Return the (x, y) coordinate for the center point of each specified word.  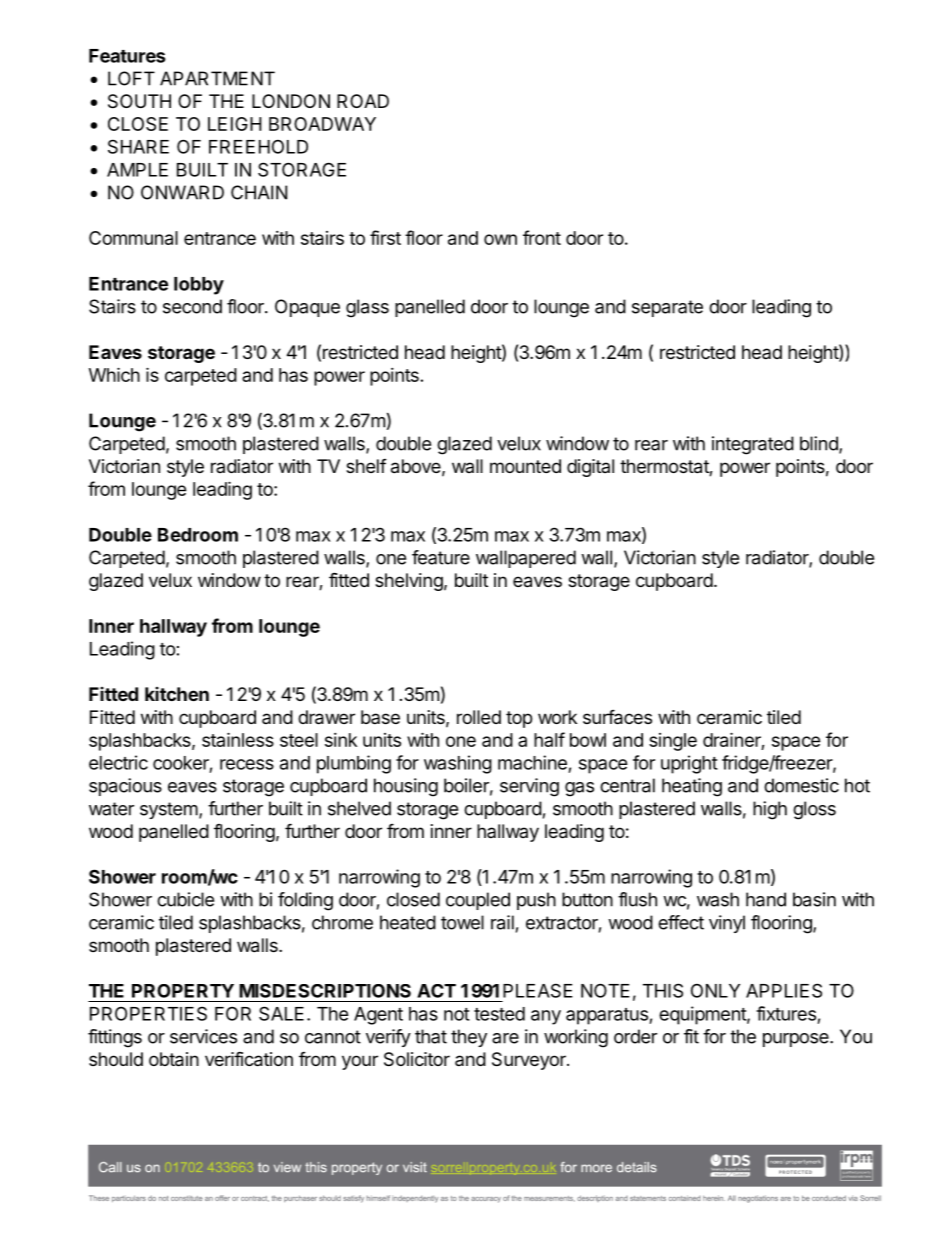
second (192, 306)
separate (667, 308)
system (169, 810)
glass (367, 308)
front (542, 237)
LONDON (291, 101)
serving (529, 787)
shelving (409, 582)
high (770, 810)
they (469, 1038)
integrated (753, 445)
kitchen (177, 694)
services (203, 1036)
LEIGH (235, 124)
